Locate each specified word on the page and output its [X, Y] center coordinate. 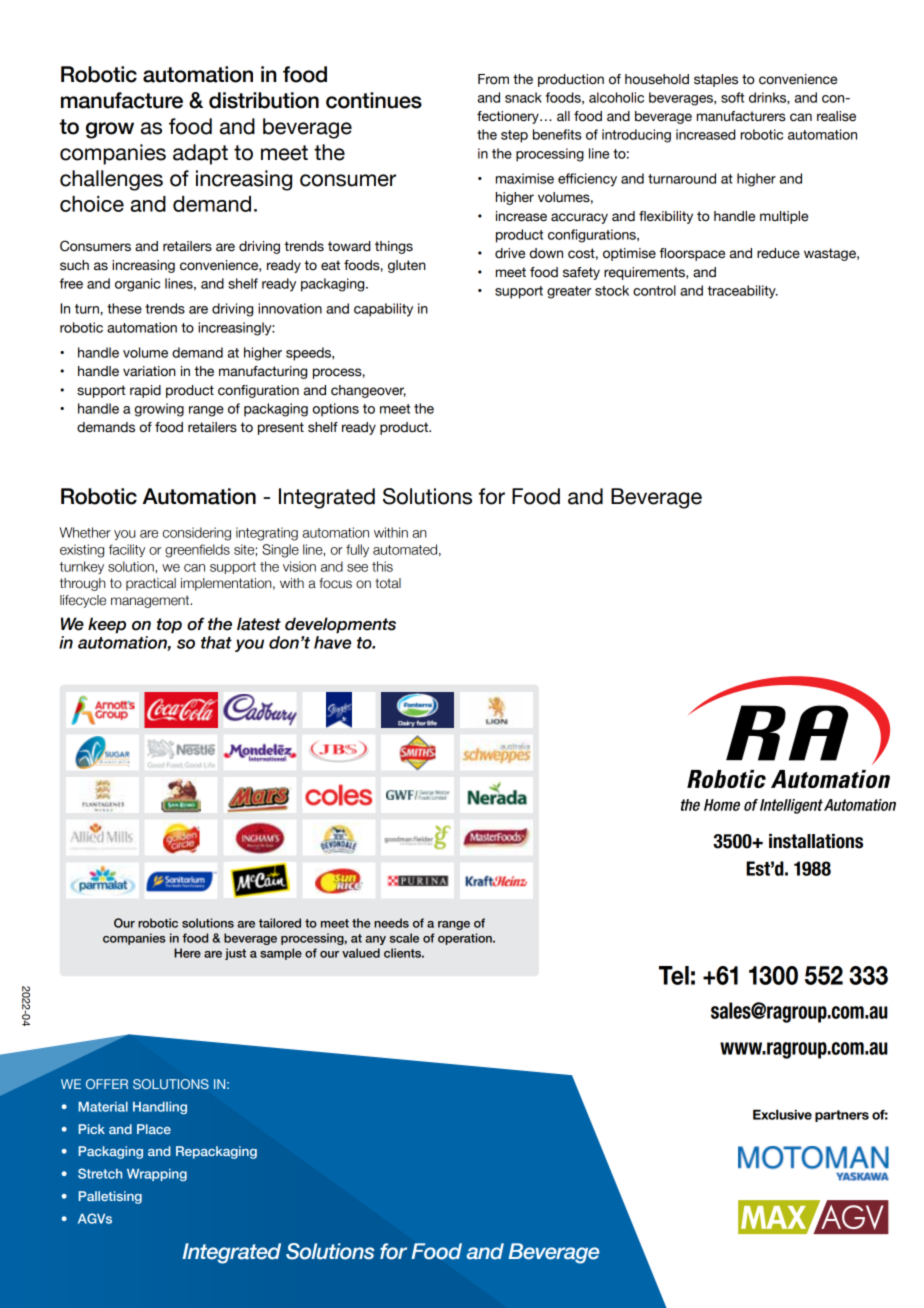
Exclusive [782, 1114]
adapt [200, 154]
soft [732, 97]
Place [154, 1129]
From [493, 79]
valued [361, 953]
